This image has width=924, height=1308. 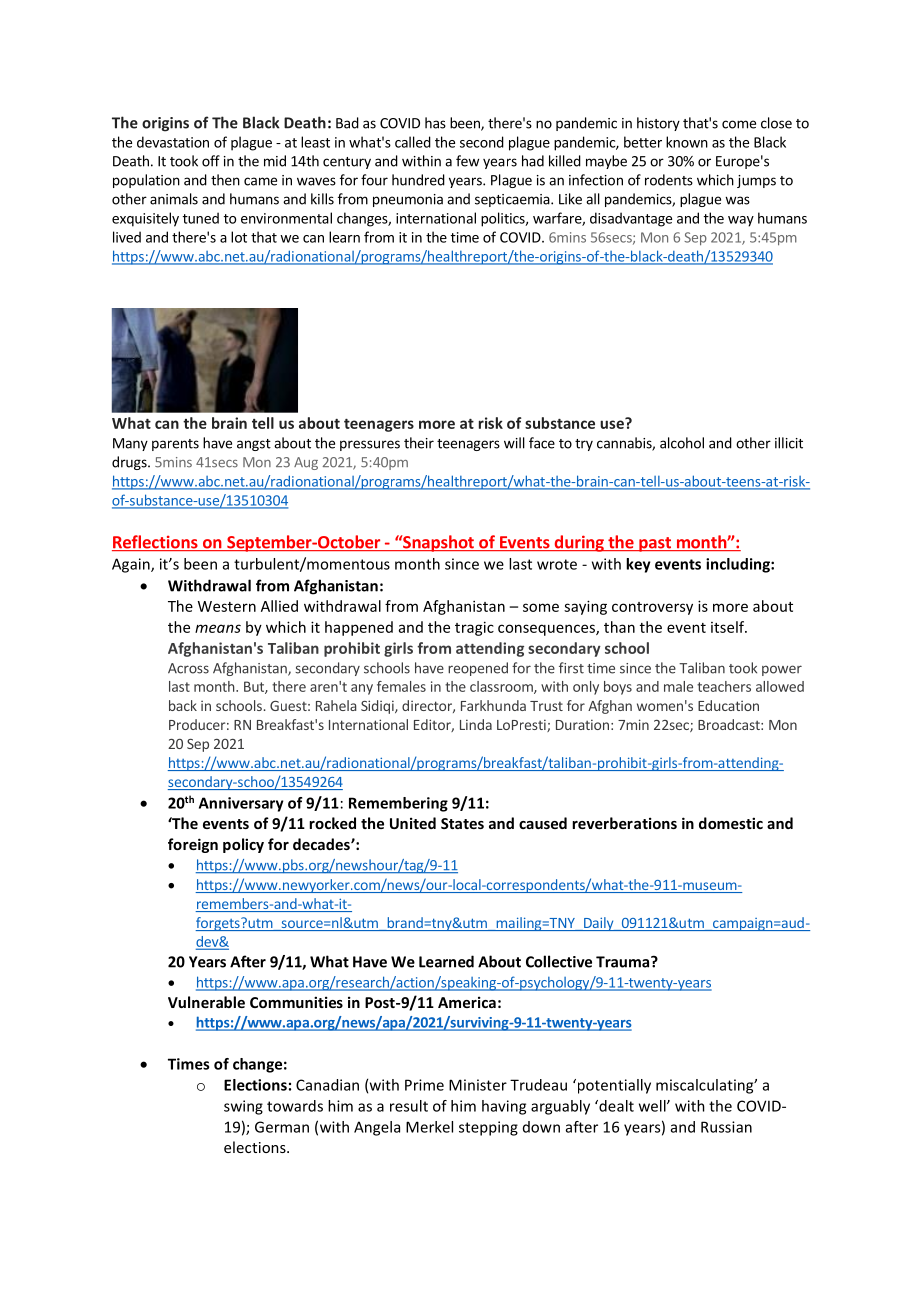 What do you see at coordinates (193, 845) in the image?
I see `foreign` at bounding box center [193, 845].
